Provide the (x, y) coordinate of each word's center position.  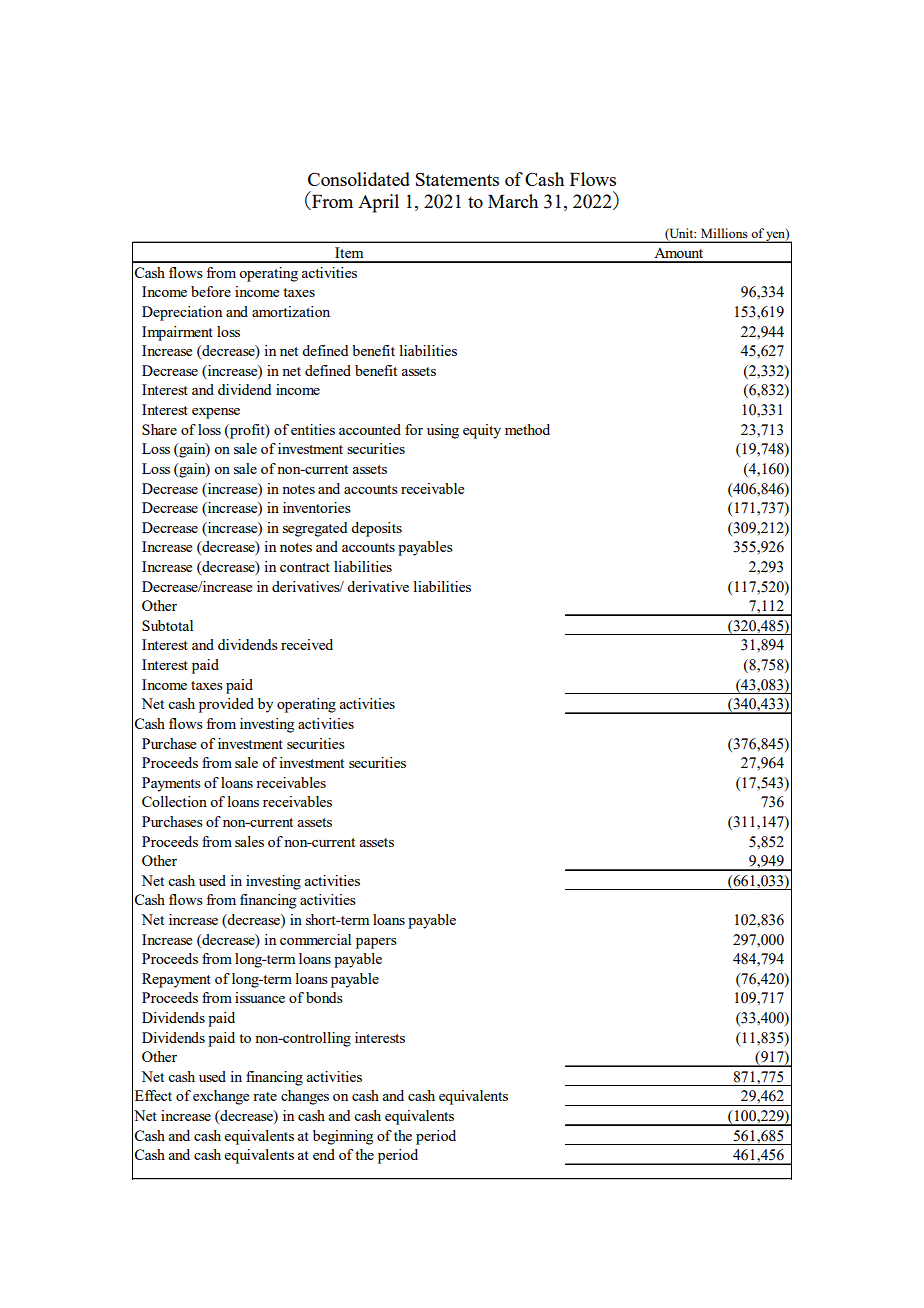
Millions (724, 233)
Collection (174, 801)
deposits (376, 529)
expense (216, 413)
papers (376, 943)
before (211, 291)
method (527, 429)
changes (305, 1097)
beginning (343, 1137)
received (307, 644)
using (443, 431)
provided (226, 705)
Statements (457, 179)
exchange (221, 1097)
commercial (315, 939)
